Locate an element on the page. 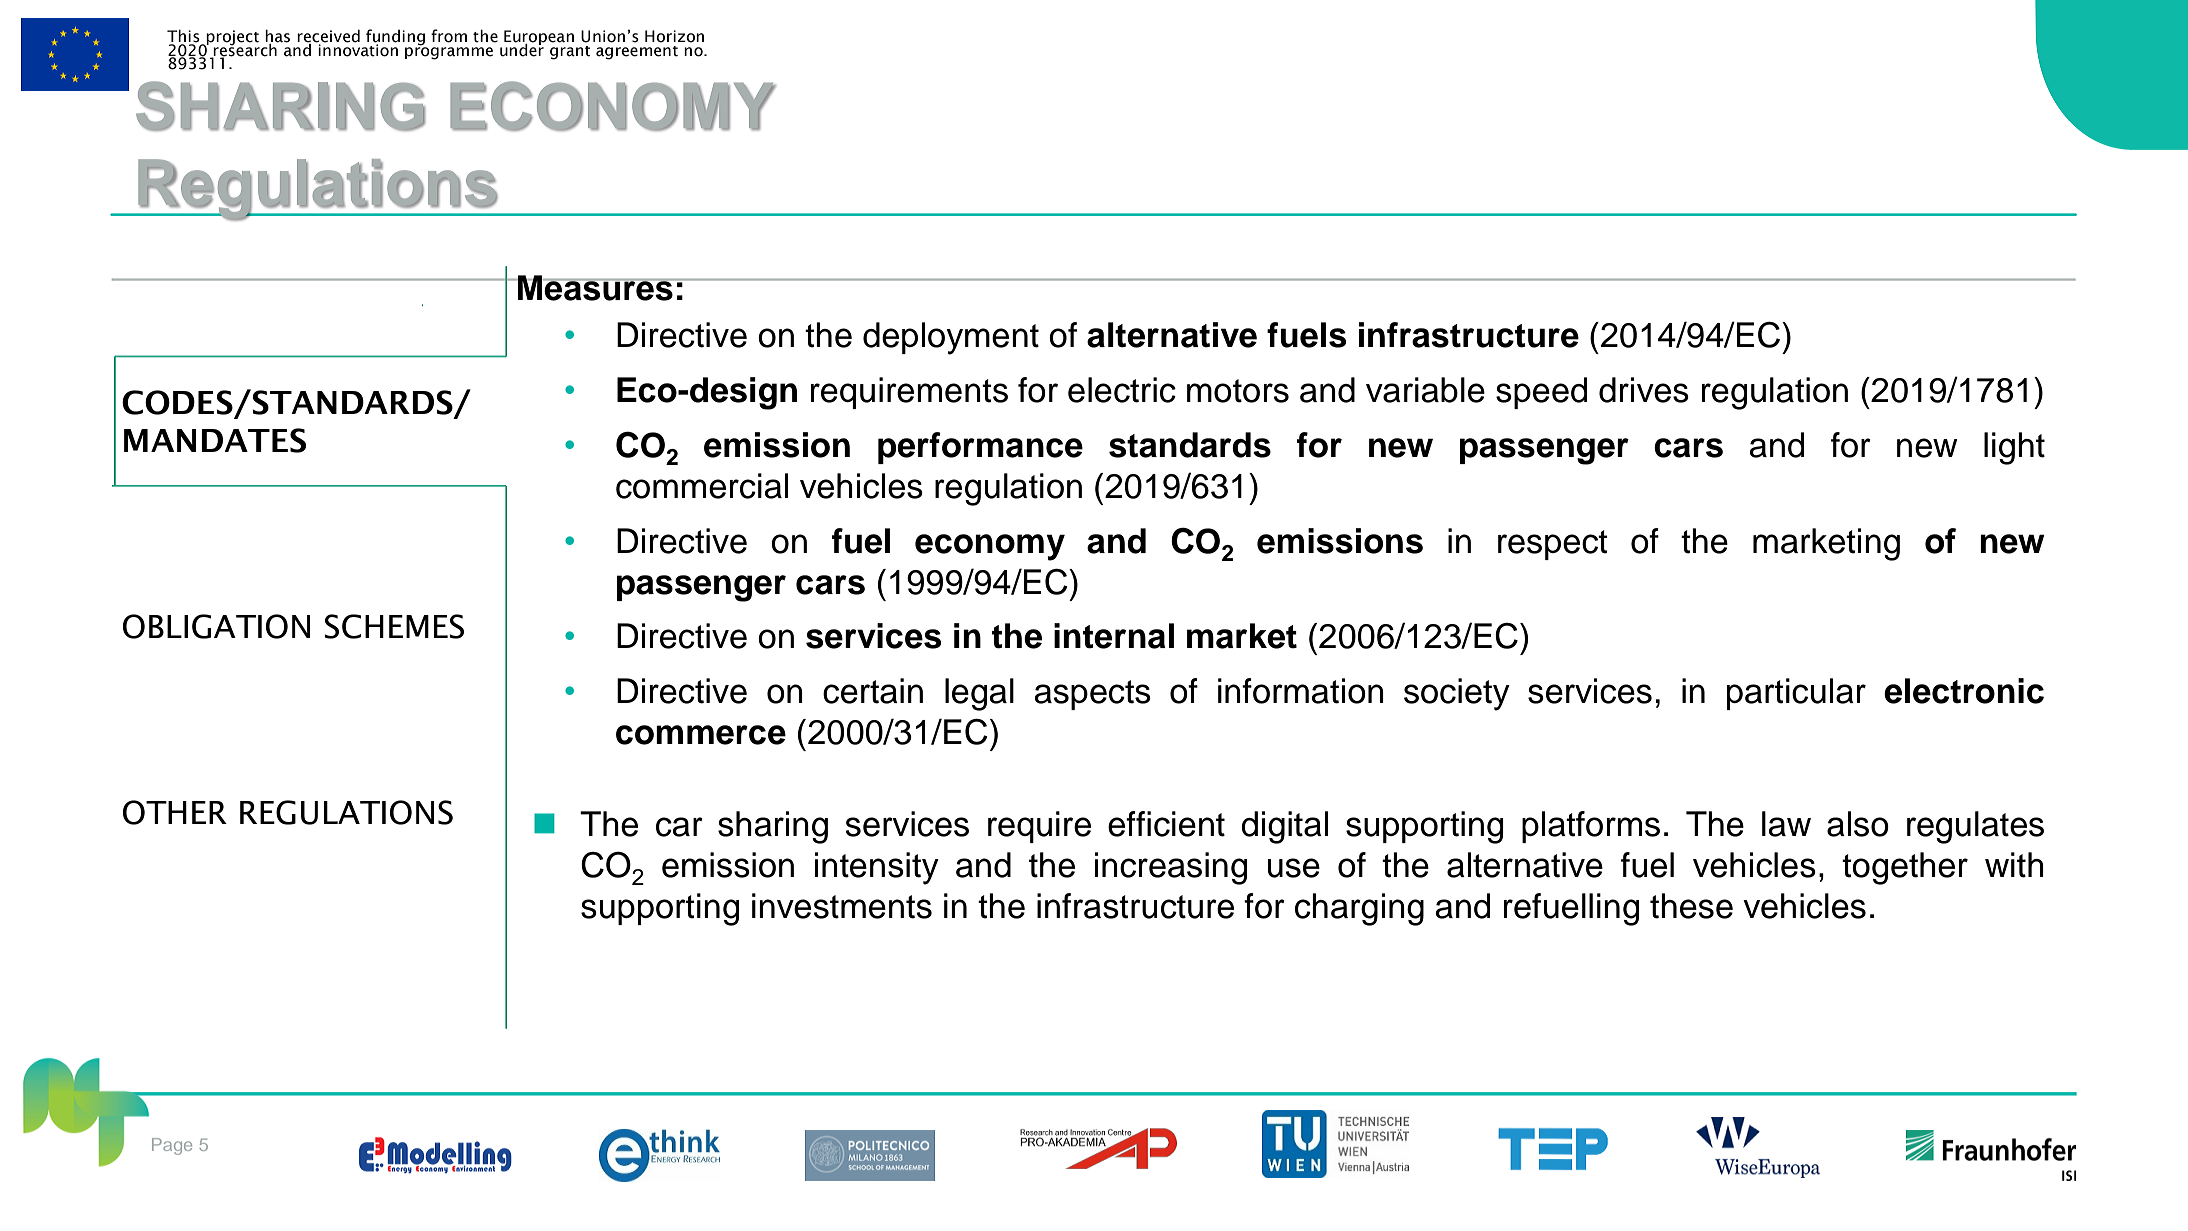 The image size is (2188, 1231). programme is located at coordinates (449, 52).
